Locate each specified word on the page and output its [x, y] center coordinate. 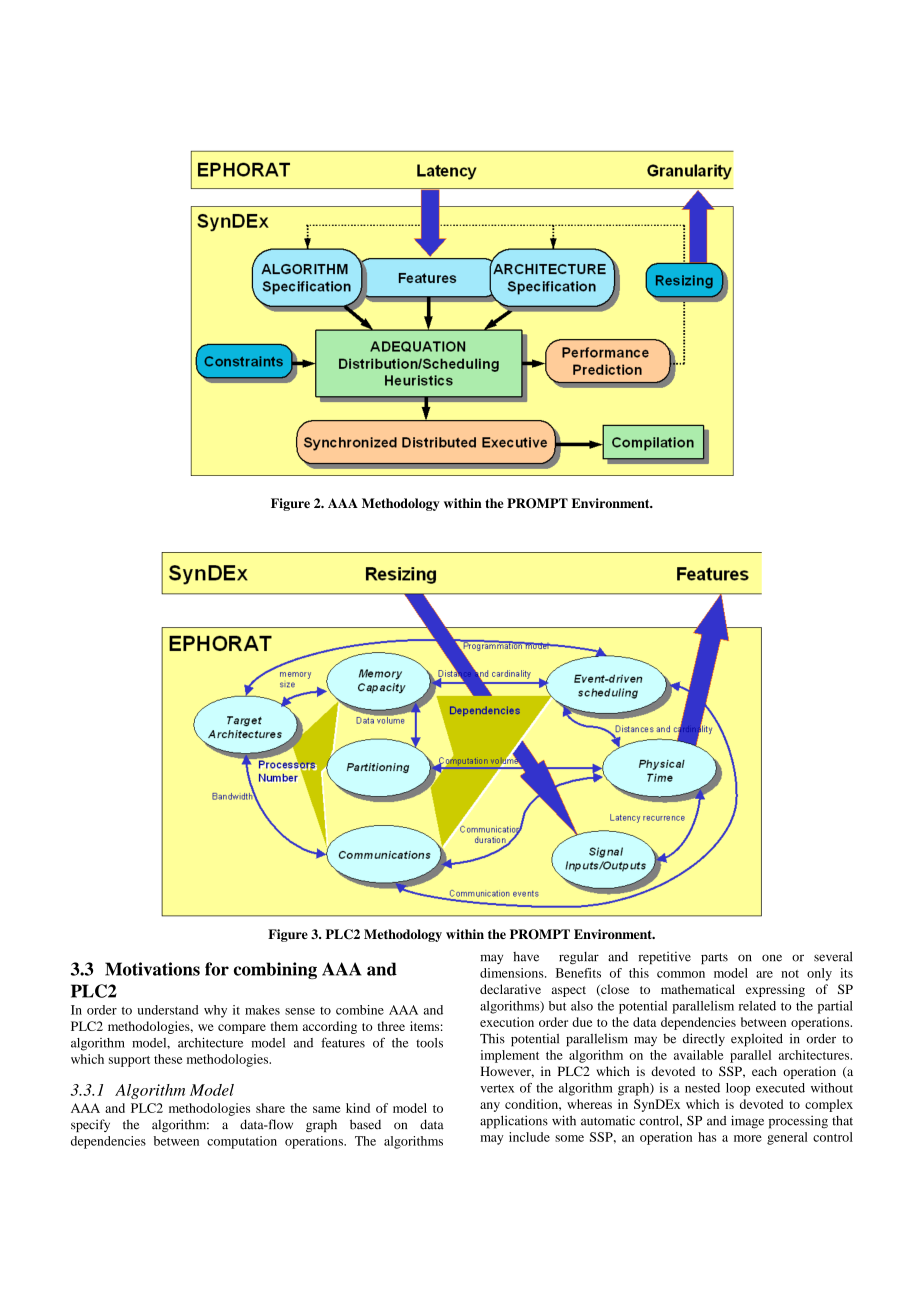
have [526, 957]
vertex [497, 1088]
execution [507, 1022]
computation [242, 1142]
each [764, 1071]
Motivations [152, 969]
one [772, 958]
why [215, 1011]
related [757, 1006]
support [129, 1061]
